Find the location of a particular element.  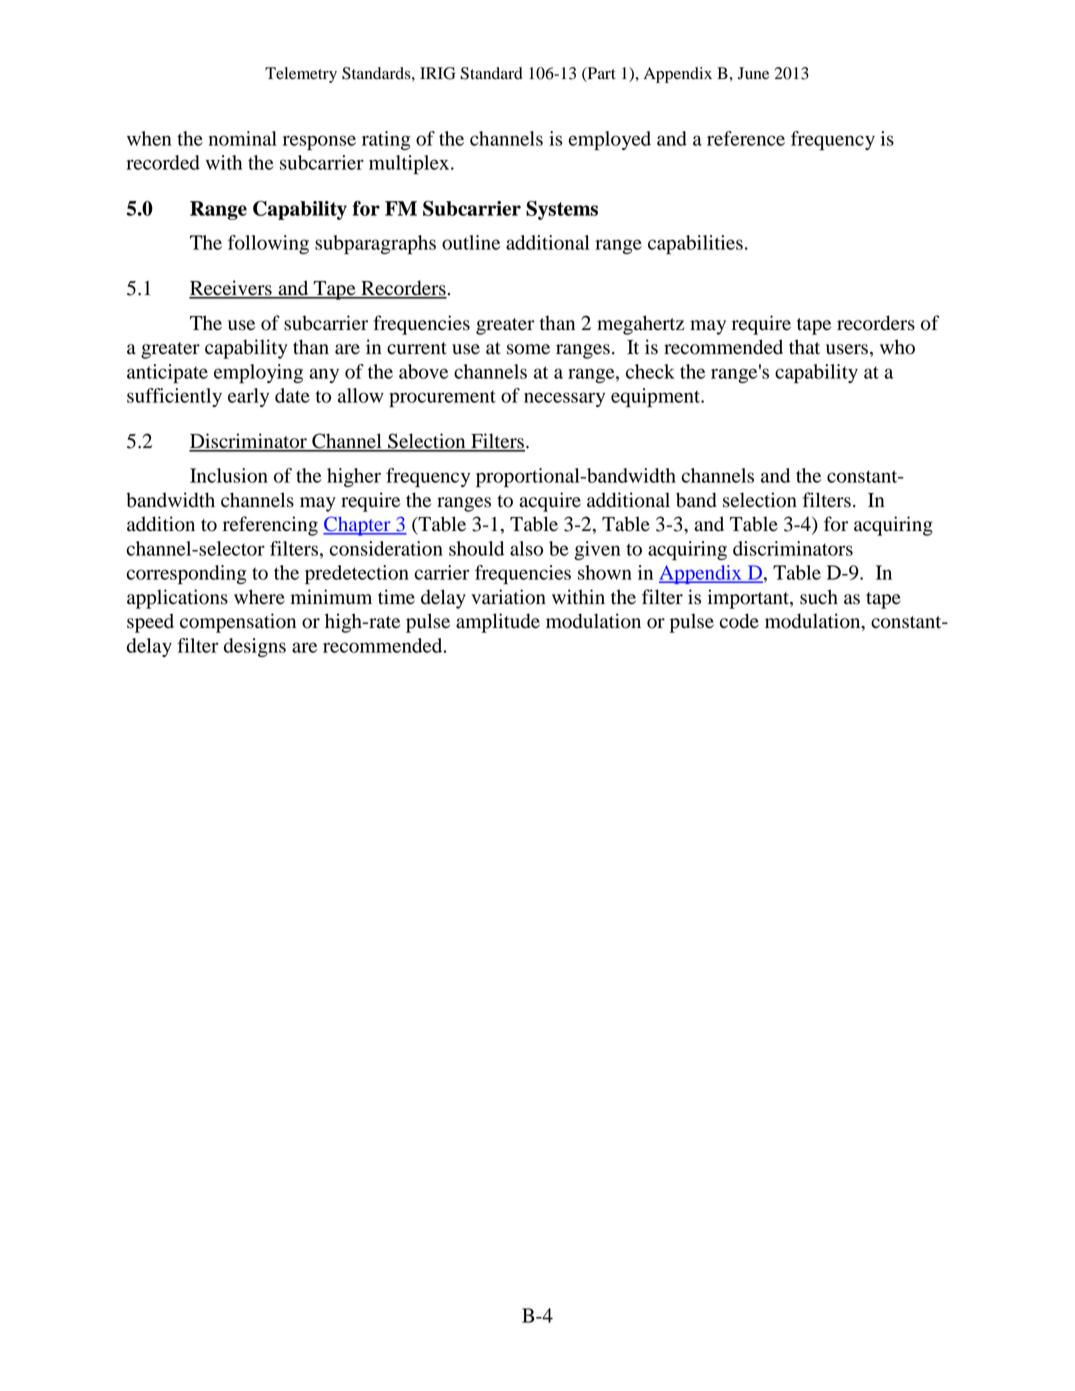

compensation is located at coordinates (238, 623).
